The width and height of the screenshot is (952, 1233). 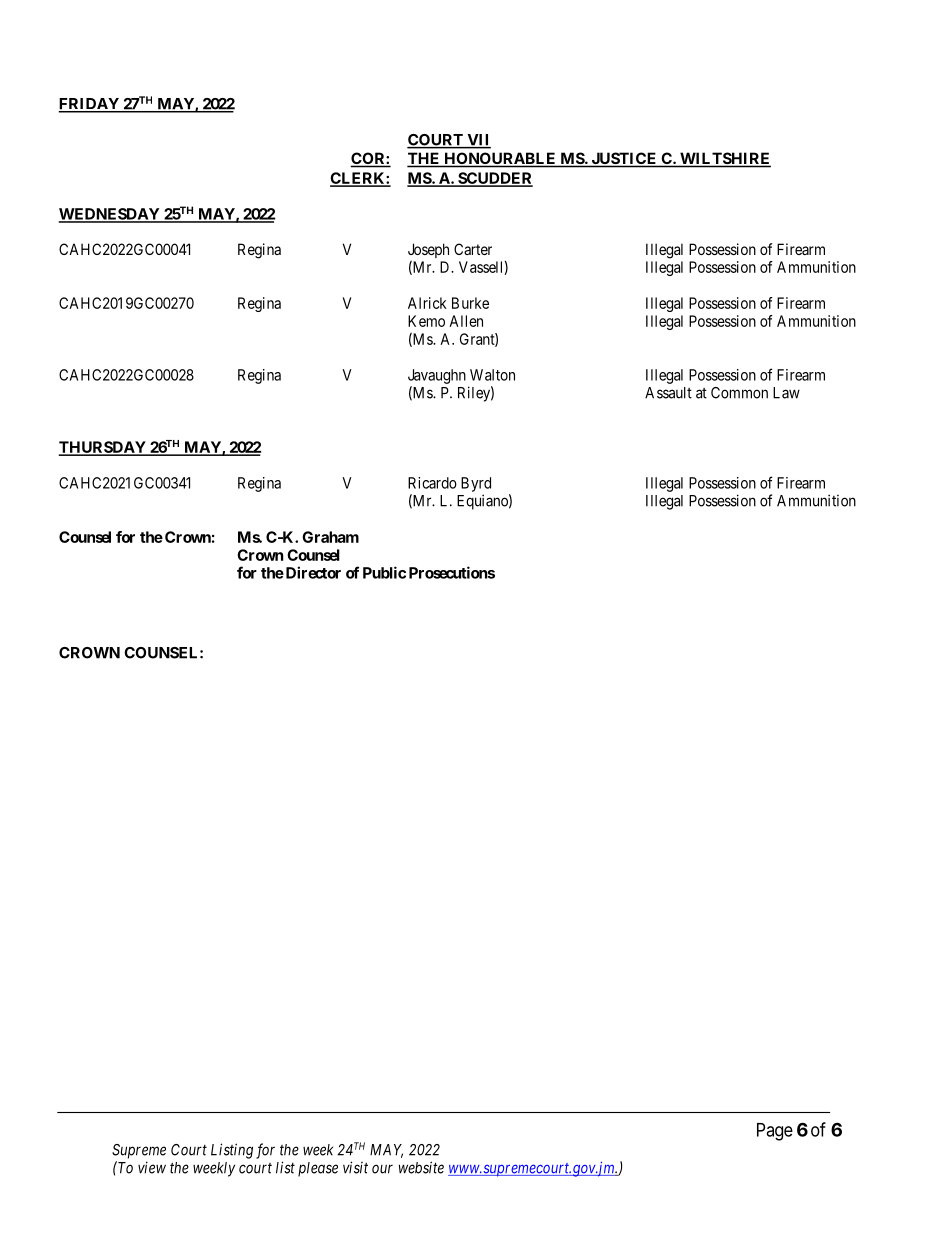 What do you see at coordinates (724, 159) in the screenshot?
I see `WILTSHIRE` at bounding box center [724, 159].
